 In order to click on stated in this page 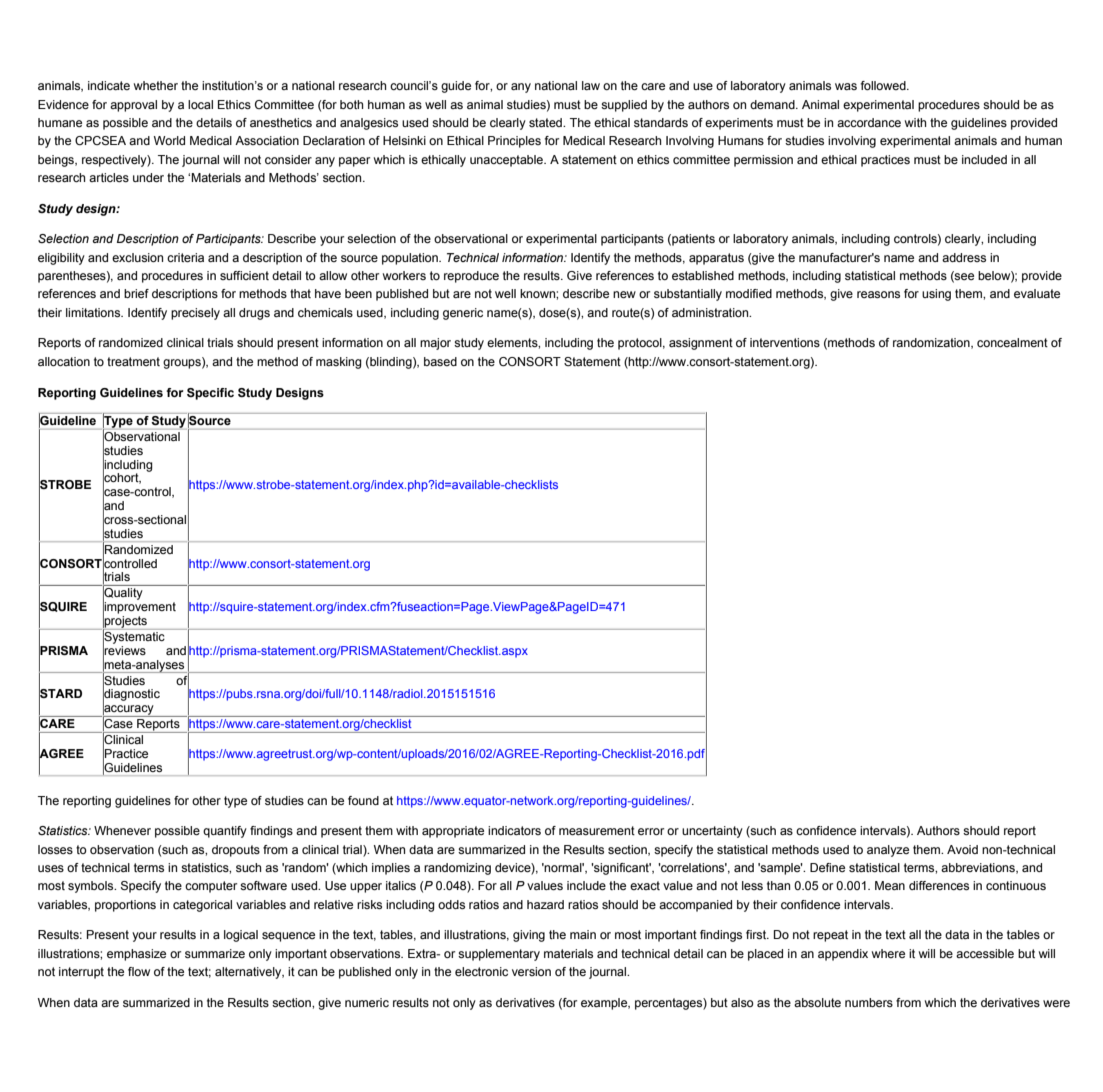, I will do `click(546, 122)`.
